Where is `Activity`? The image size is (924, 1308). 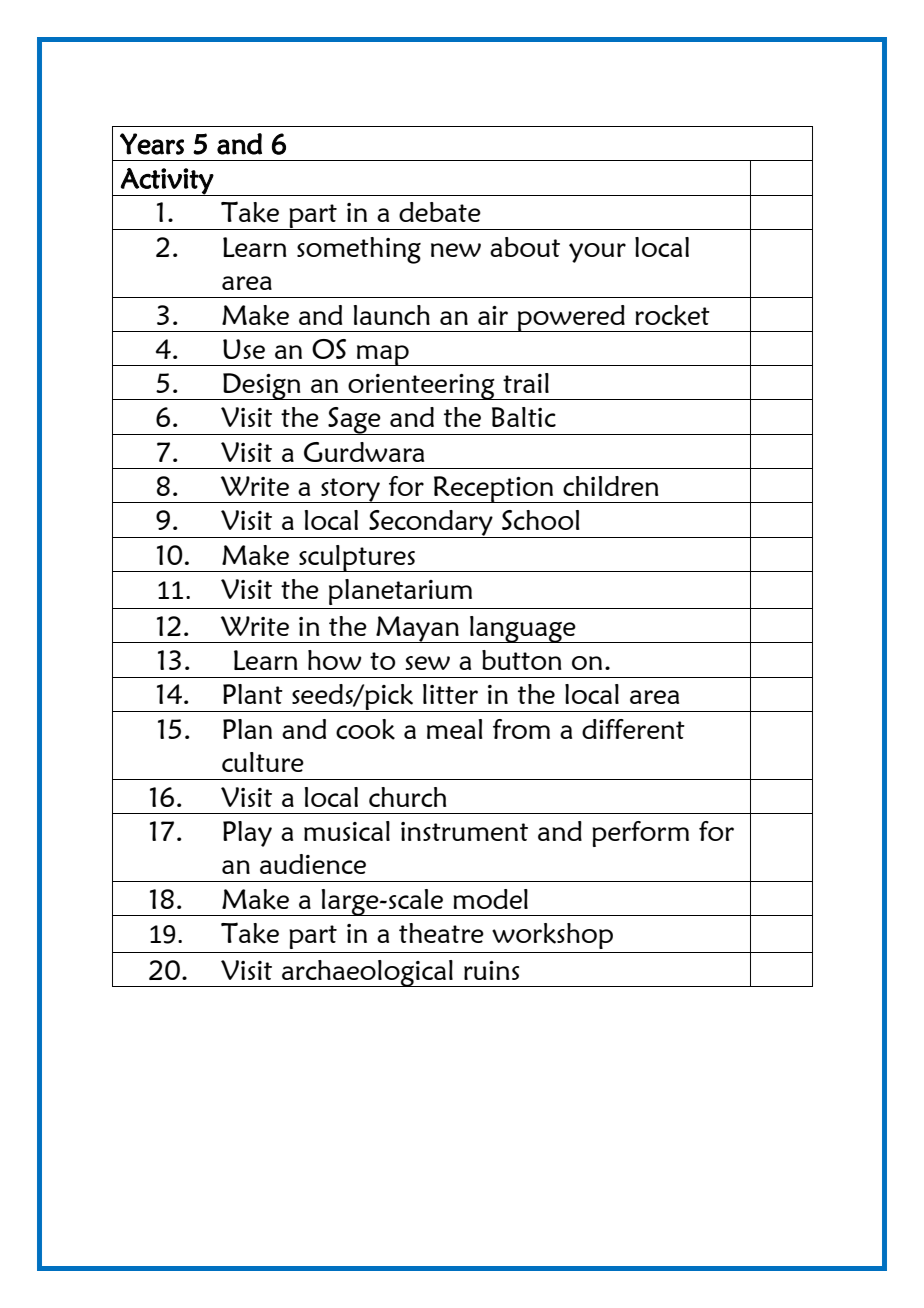 Activity is located at coordinates (167, 182).
